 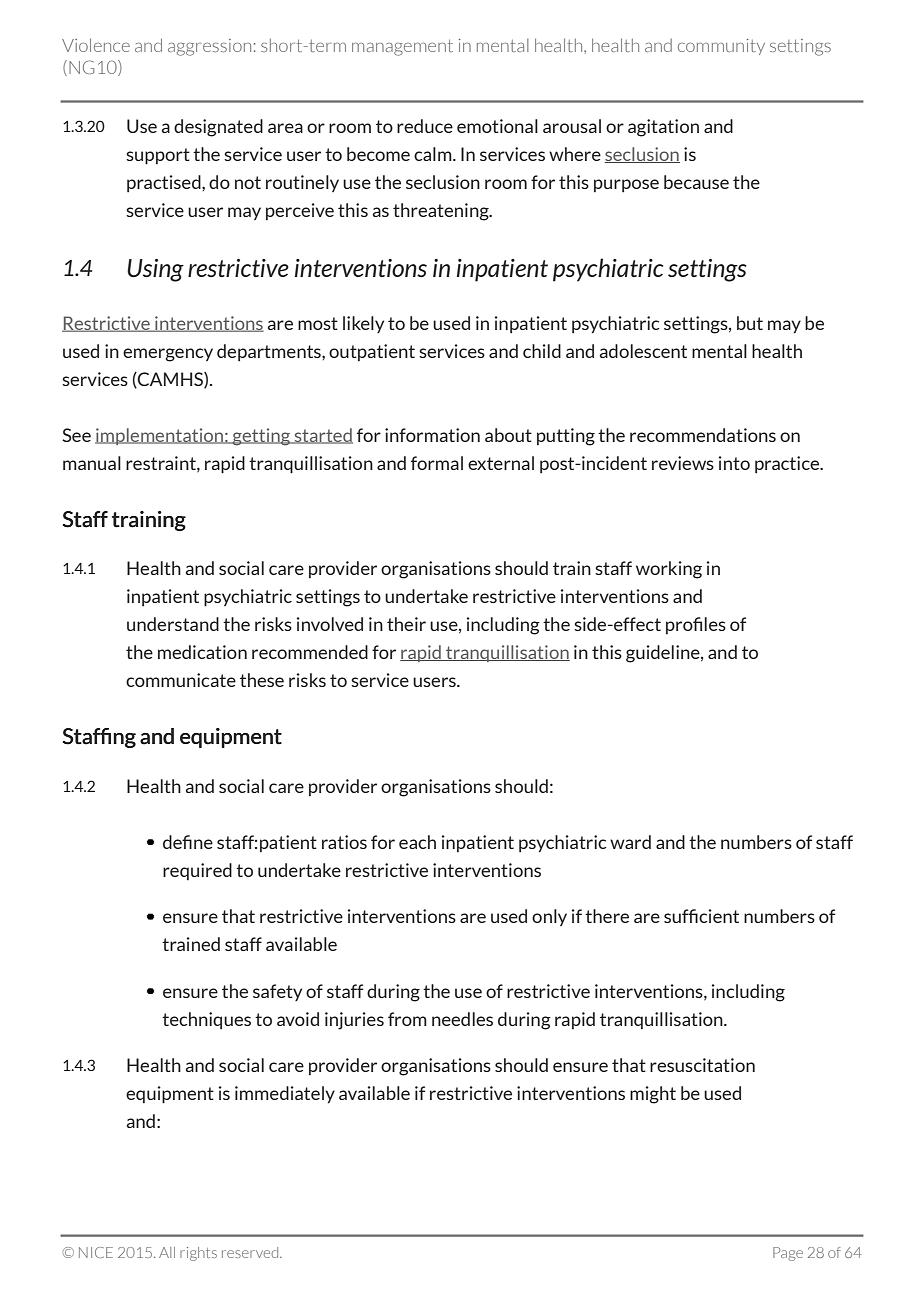 I want to click on ward, so click(x=630, y=842).
